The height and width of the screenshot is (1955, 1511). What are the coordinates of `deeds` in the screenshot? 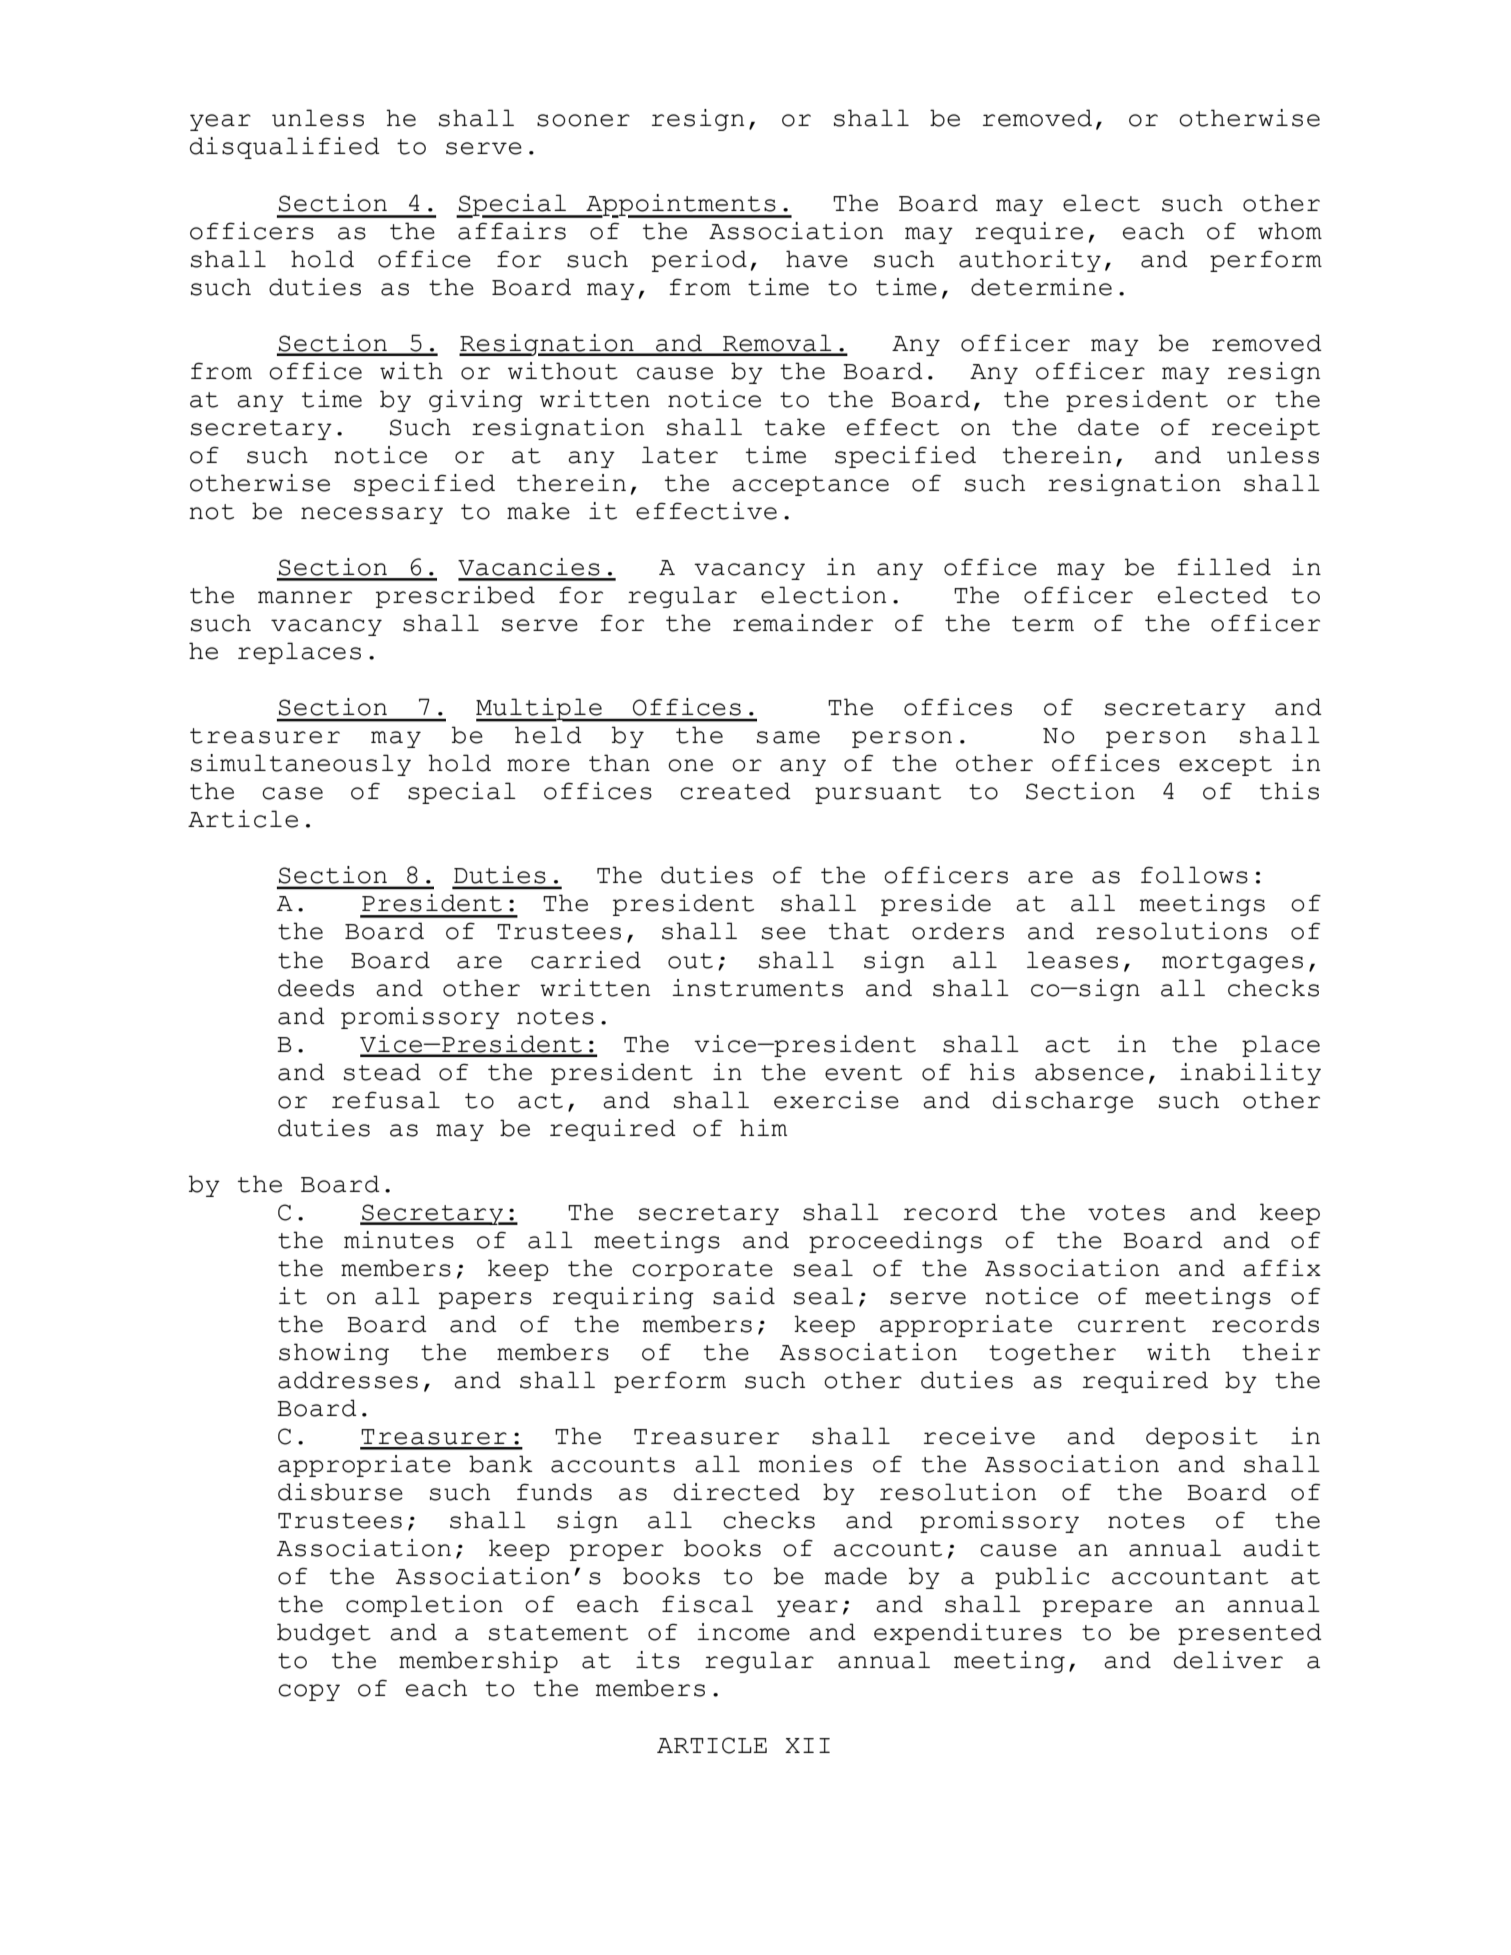 It's located at (316, 988).
